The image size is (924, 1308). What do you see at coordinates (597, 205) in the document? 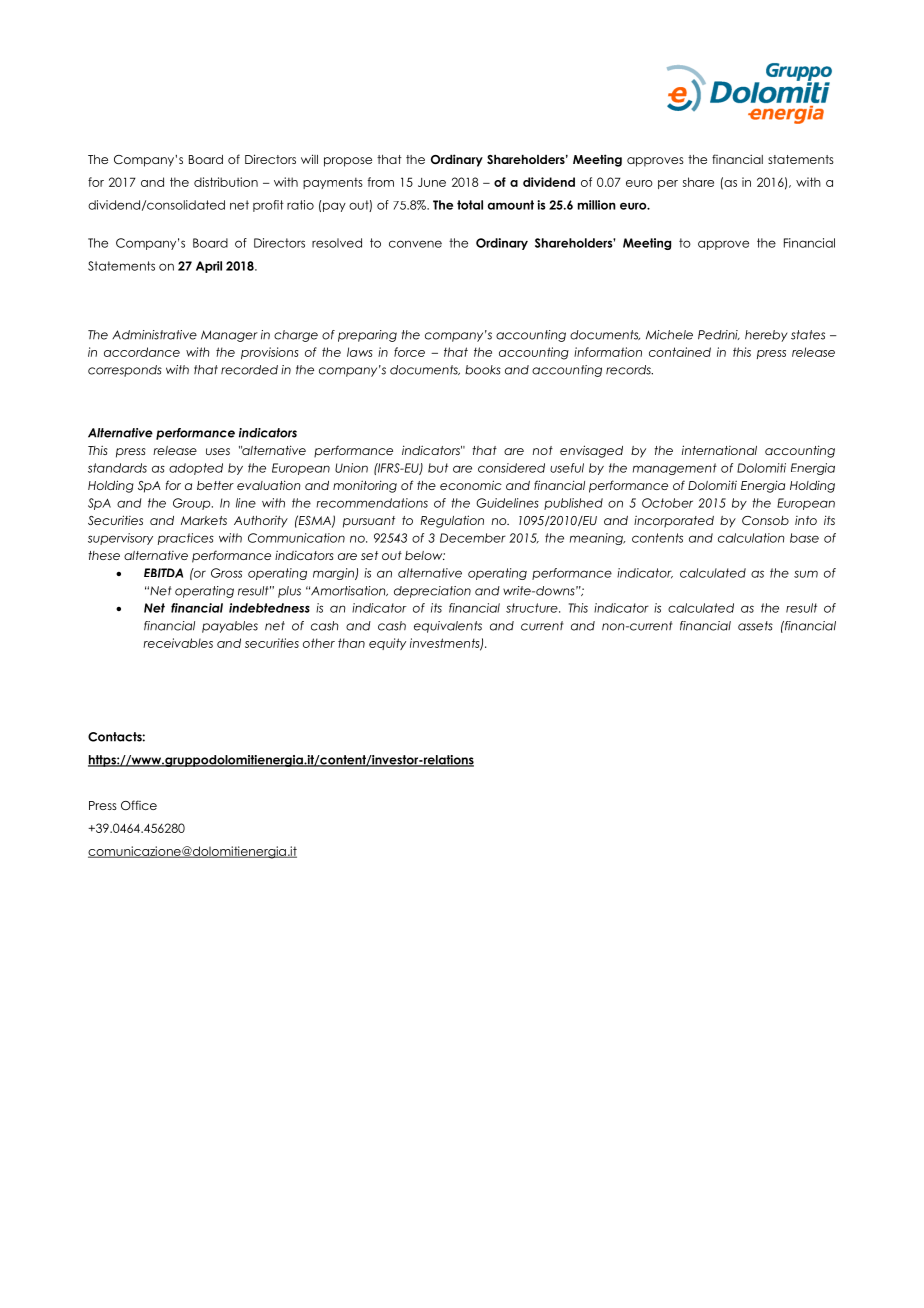
I see `million` at bounding box center [597, 205].
